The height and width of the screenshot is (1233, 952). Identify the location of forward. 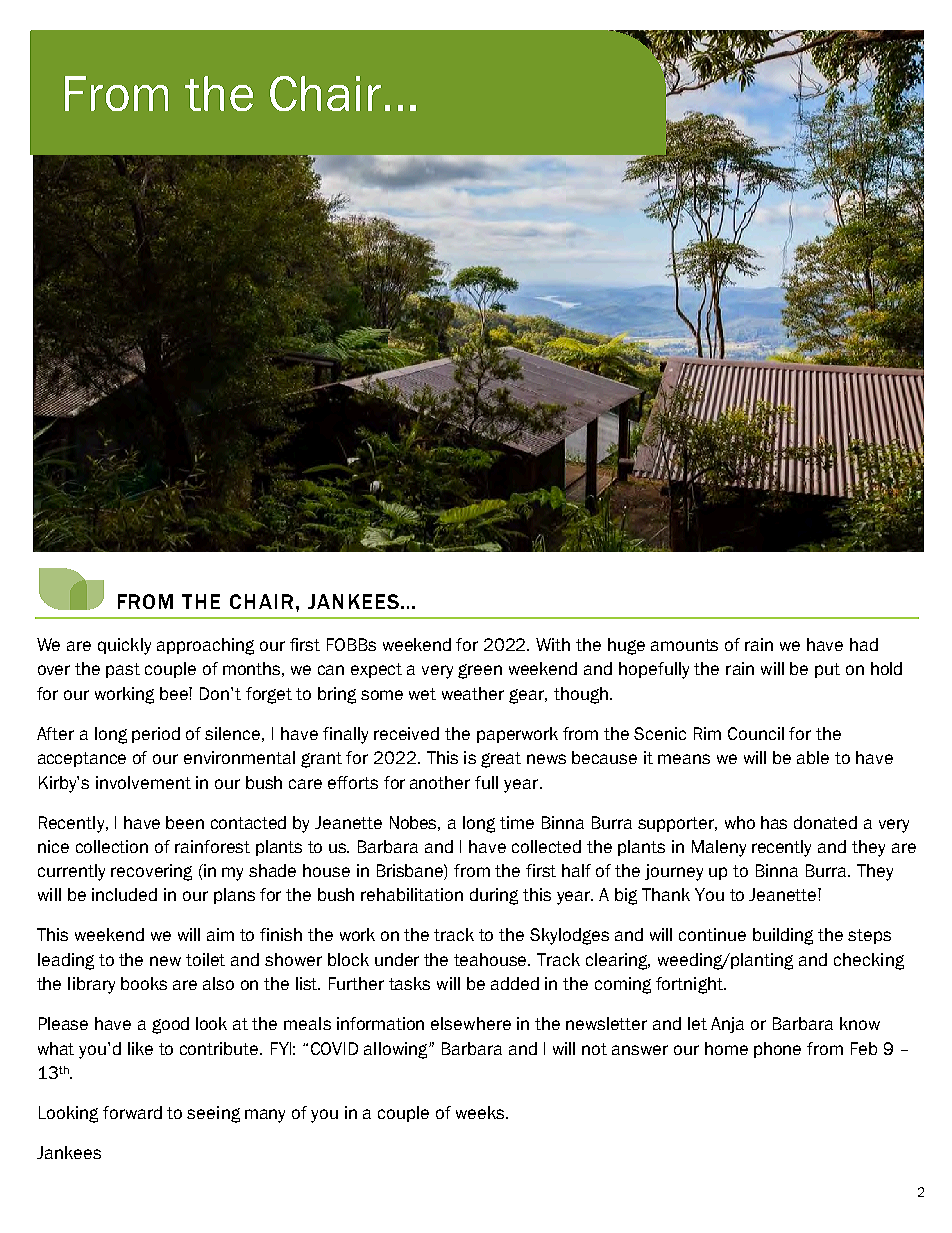
(132, 1112).
